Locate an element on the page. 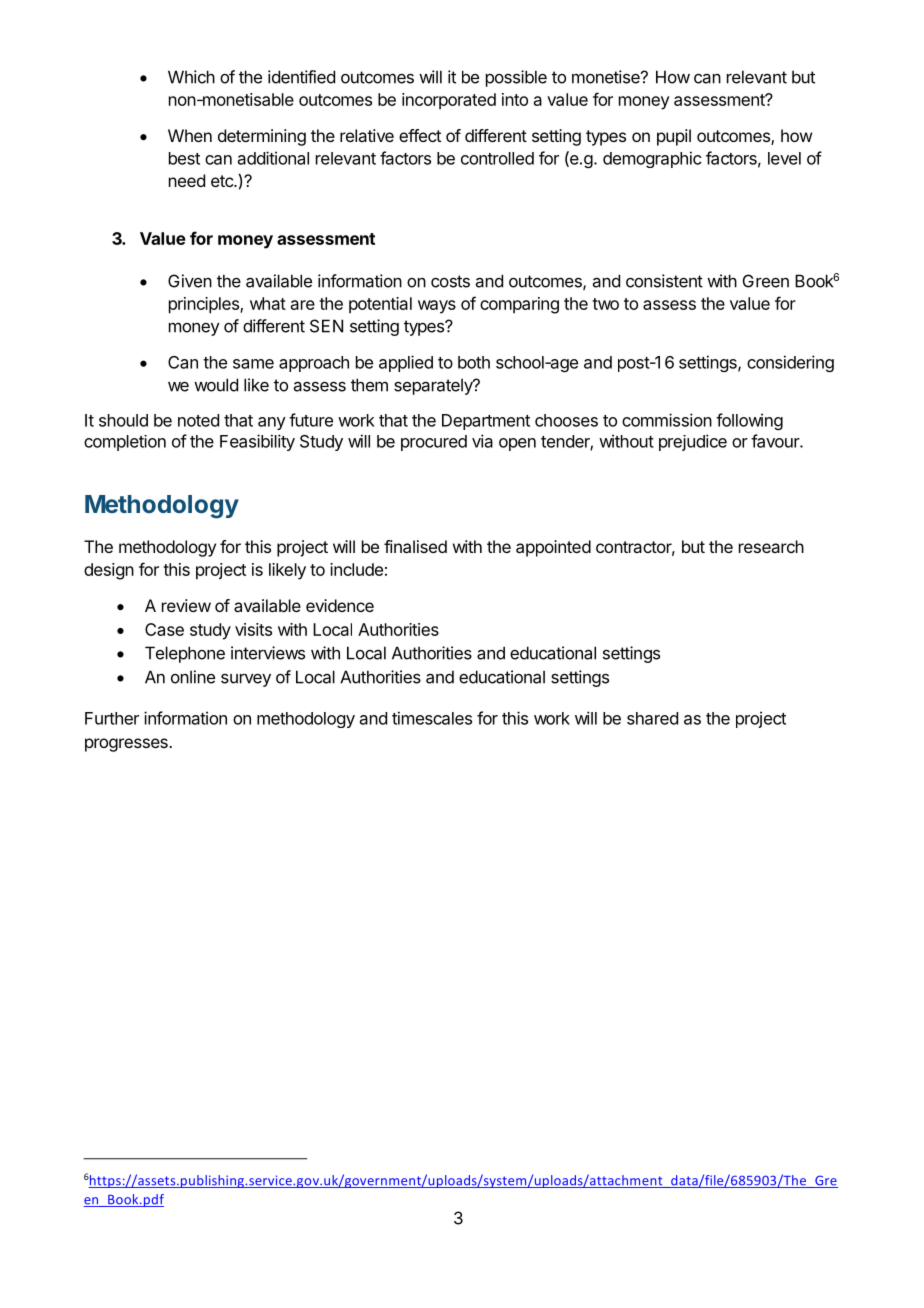 This document has width=924, height=1308. shared is located at coordinates (652, 718).
